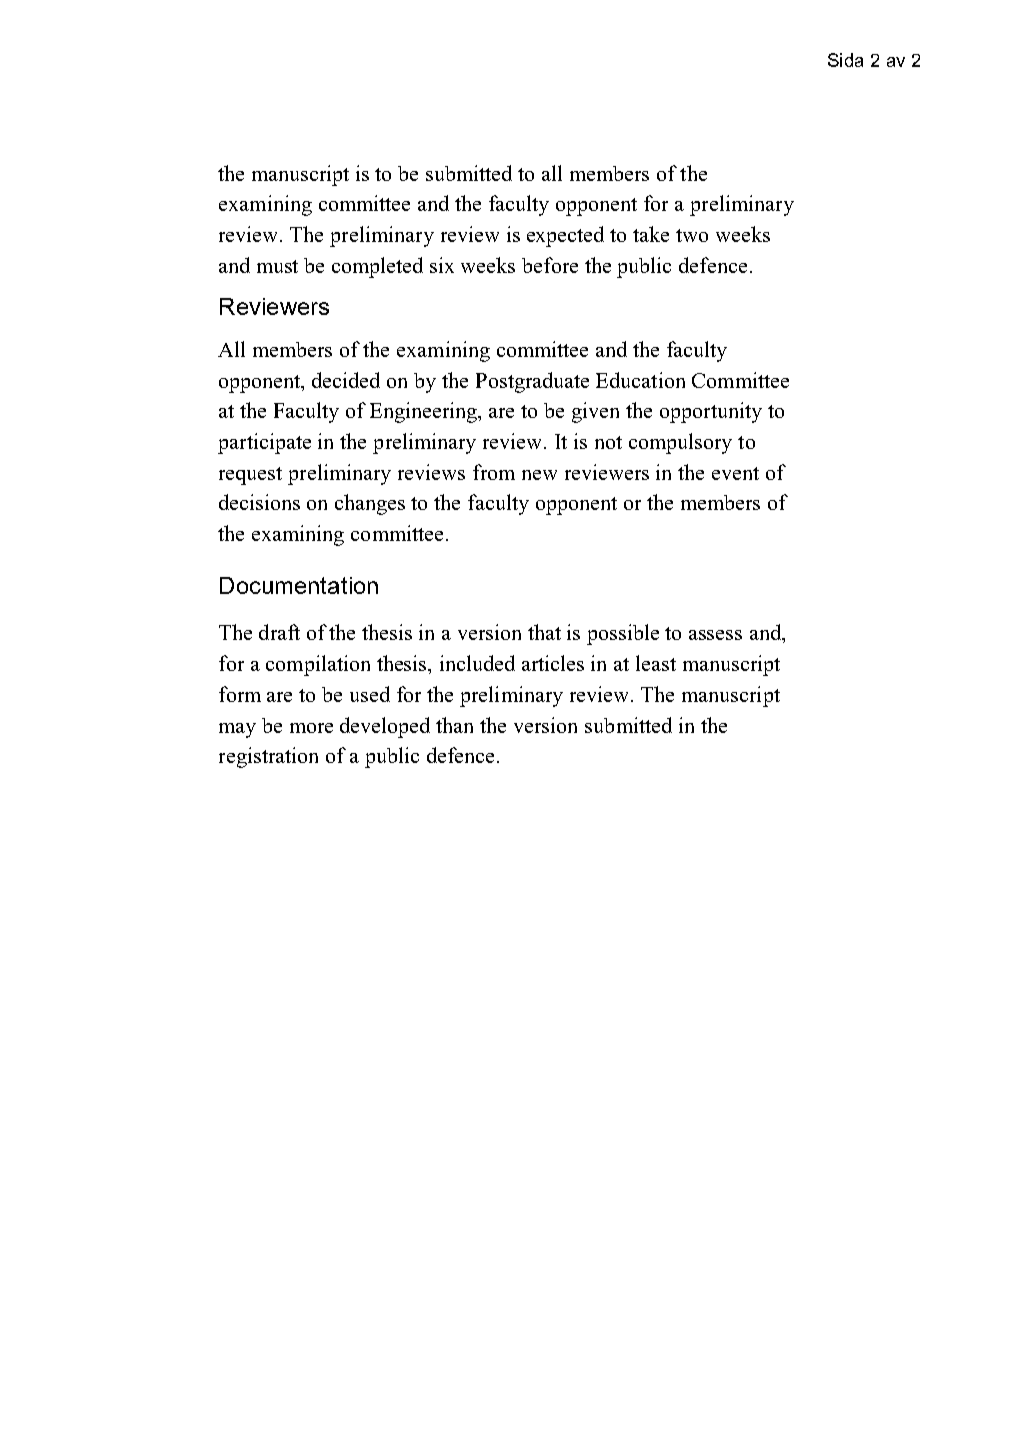  What do you see at coordinates (259, 502) in the document?
I see `decisions` at bounding box center [259, 502].
